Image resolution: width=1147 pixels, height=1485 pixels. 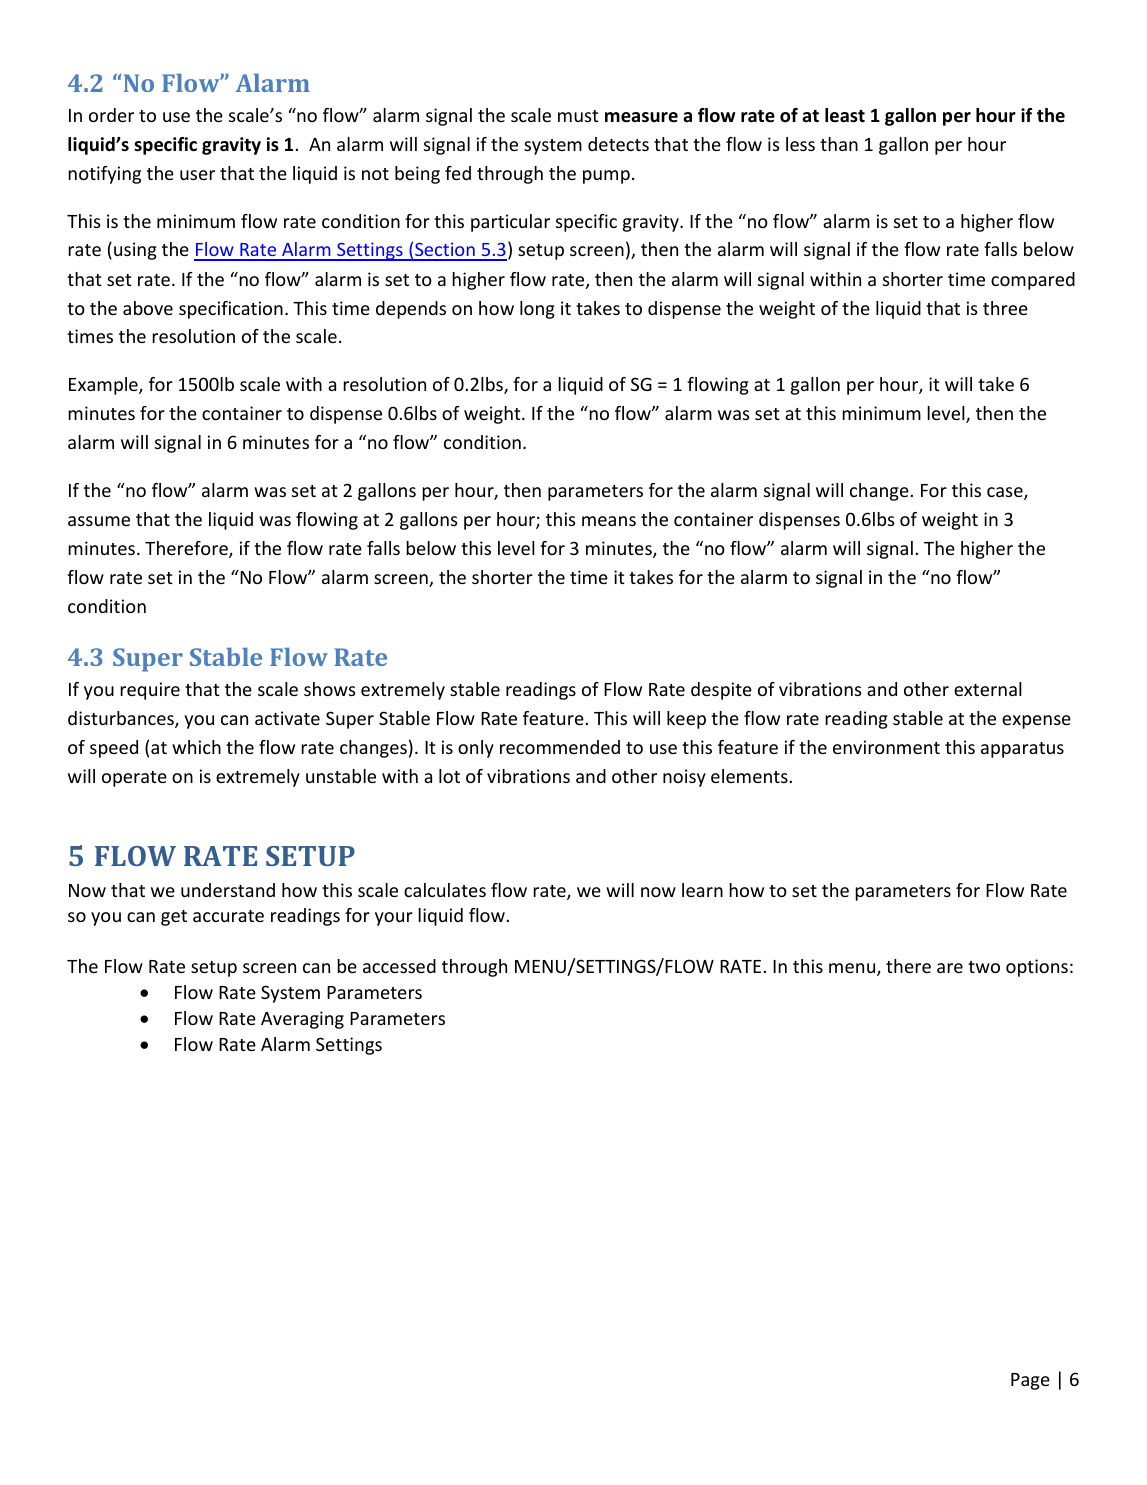 I want to click on Averaging, so click(x=302, y=1020).
